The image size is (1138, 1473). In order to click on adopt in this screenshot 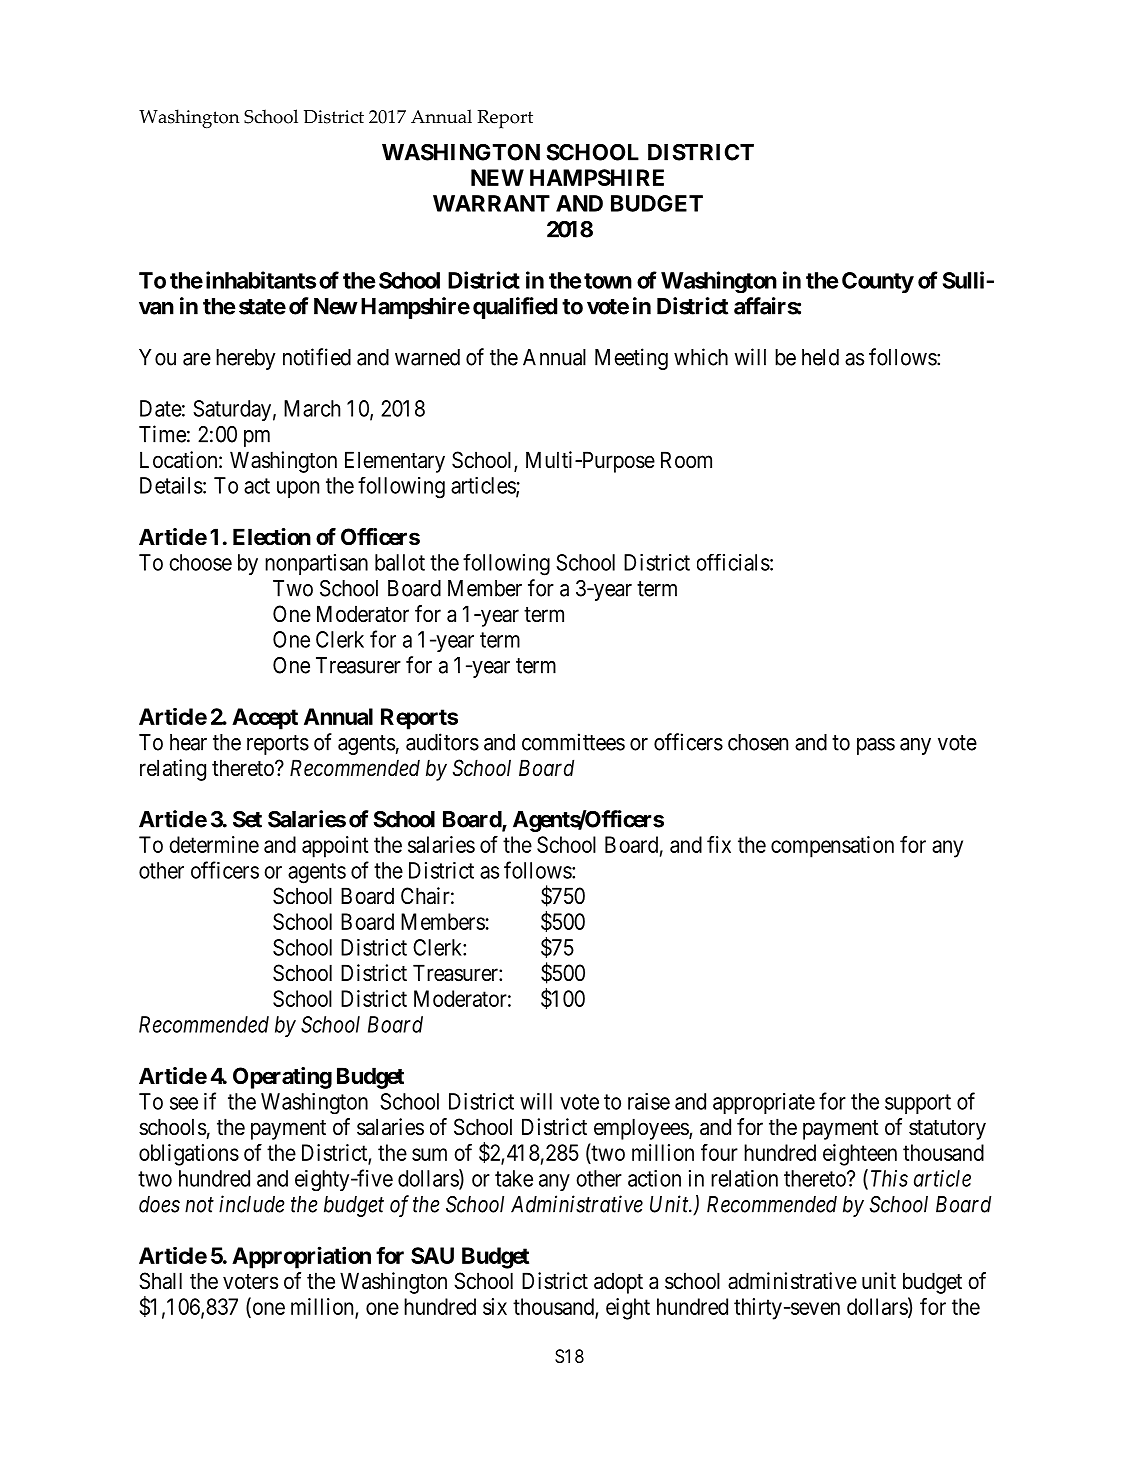, I will do `click(618, 1283)`.
